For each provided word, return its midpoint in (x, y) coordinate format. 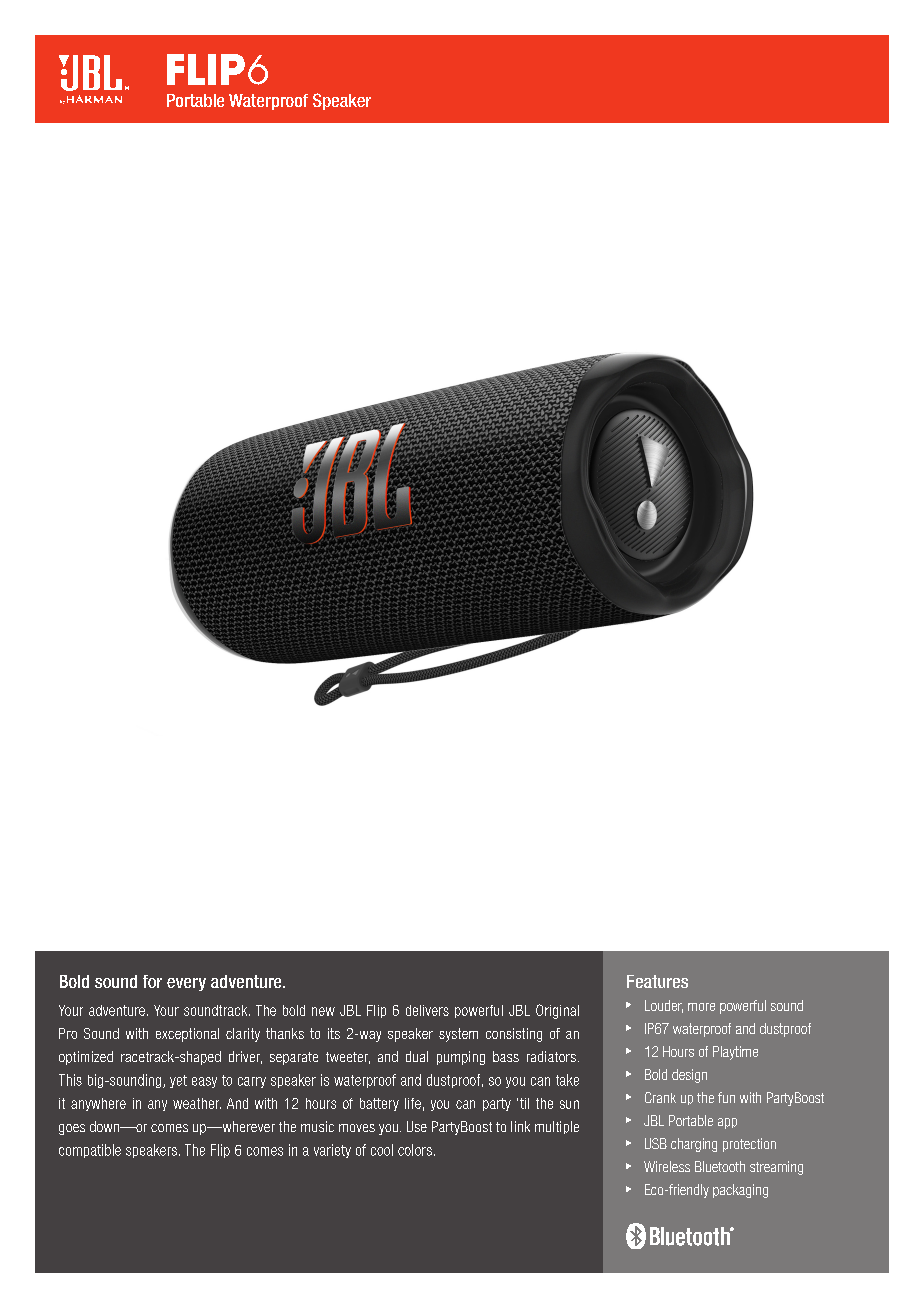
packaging (740, 1191)
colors (415, 1150)
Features (657, 981)
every (186, 984)
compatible (90, 1151)
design (689, 1076)
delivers (427, 1010)
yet (178, 1081)
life (413, 1103)
